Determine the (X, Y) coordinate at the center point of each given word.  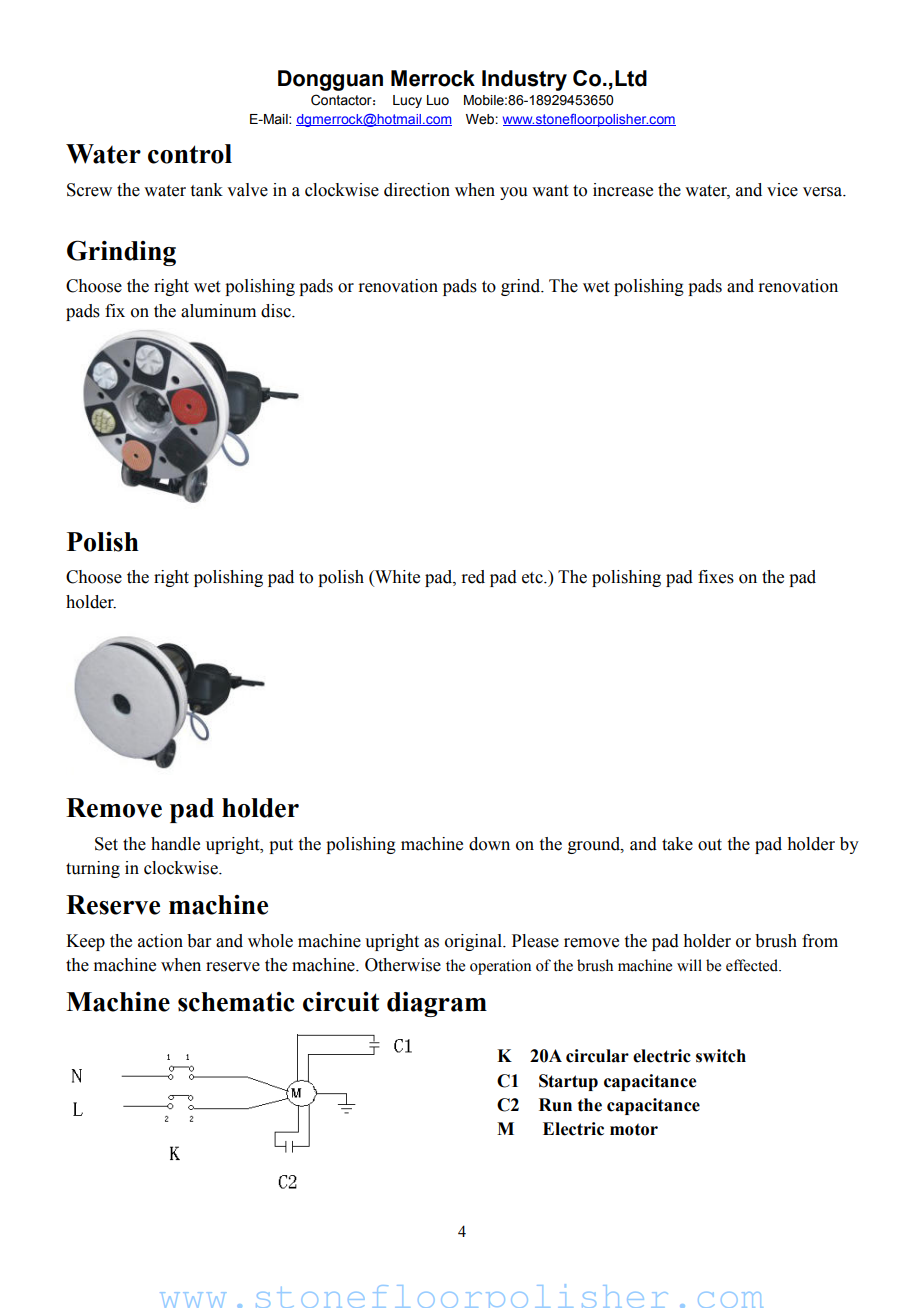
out (710, 845)
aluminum (218, 311)
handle (175, 844)
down (489, 844)
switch (721, 1056)
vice (782, 190)
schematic (236, 1002)
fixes (716, 577)
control (190, 154)
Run (555, 1105)
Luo (438, 100)
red (473, 577)
